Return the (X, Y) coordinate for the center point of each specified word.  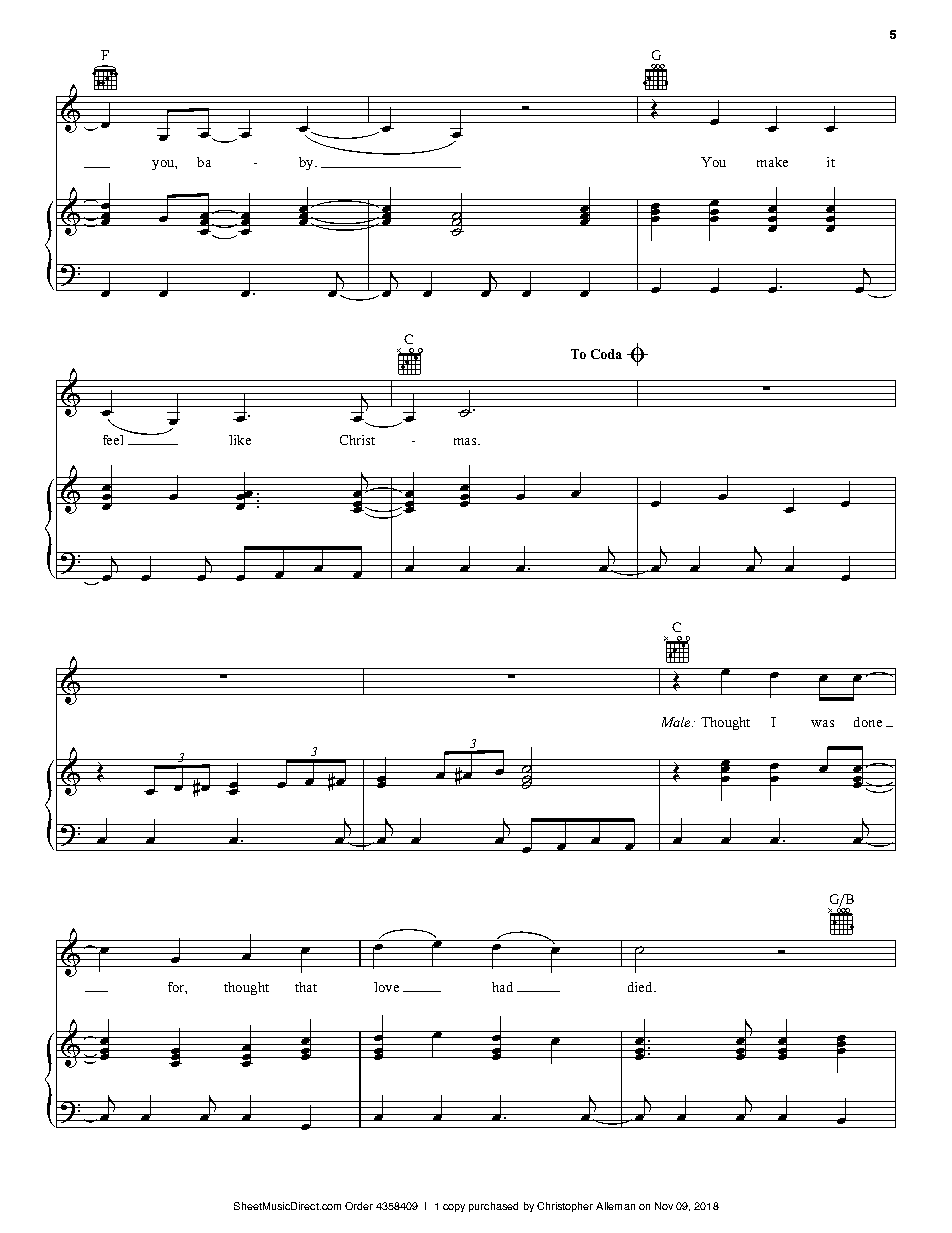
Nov (664, 1206)
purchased (493, 1207)
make (772, 162)
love (386, 987)
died (641, 987)
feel (113, 440)
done (868, 722)
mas (466, 441)
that (306, 987)
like (240, 440)
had (502, 987)
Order (359, 1206)
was (822, 723)
